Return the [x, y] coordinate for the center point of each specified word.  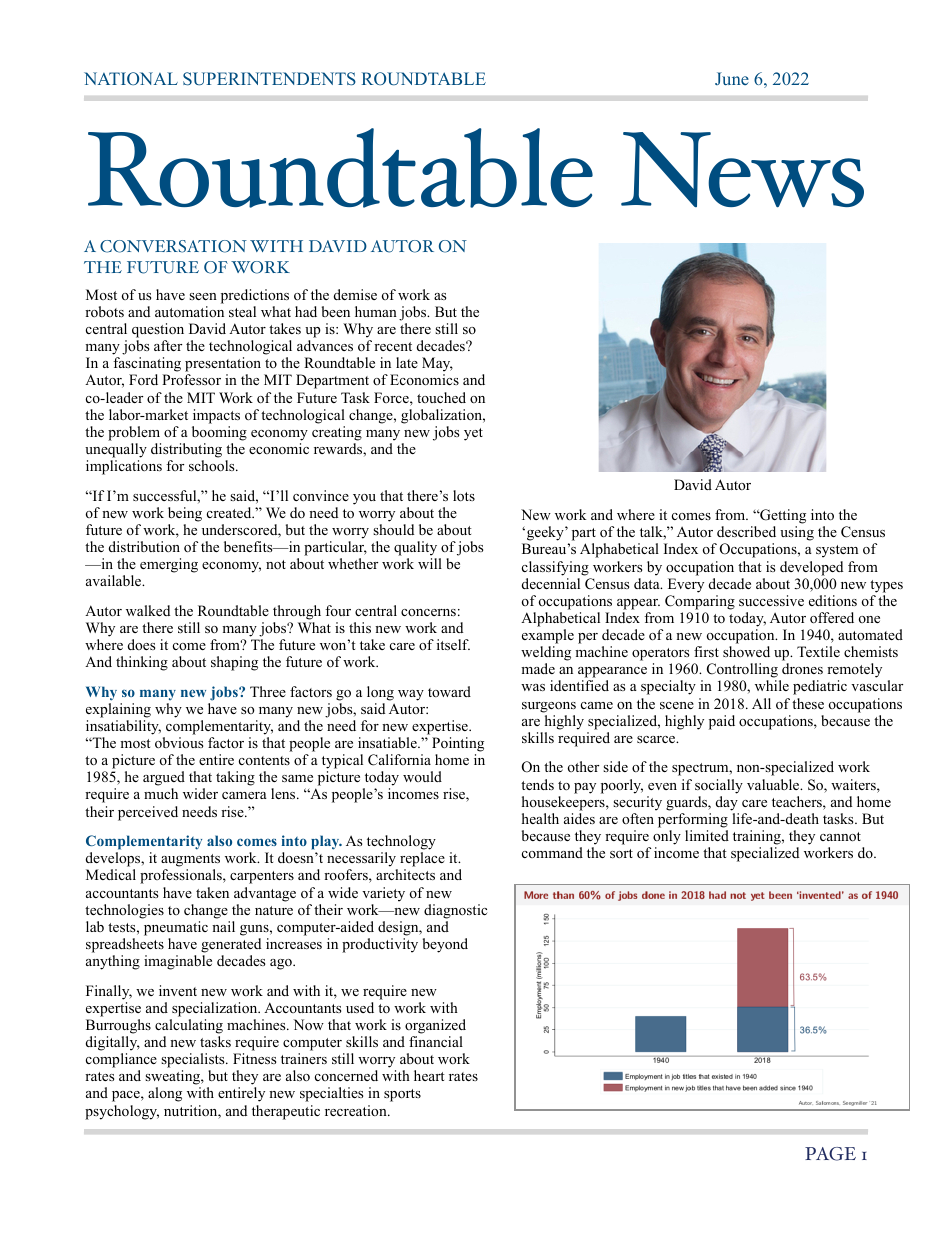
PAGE [830, 1154]
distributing [186, 450]
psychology [122, 1112]
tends [537, 784]
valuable [774, 784]
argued [164, 780]
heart [429, 1075]
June [732, 78]
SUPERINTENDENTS [269, 79]
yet [473, 434]
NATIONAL [131, 78]
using [797, 533]
